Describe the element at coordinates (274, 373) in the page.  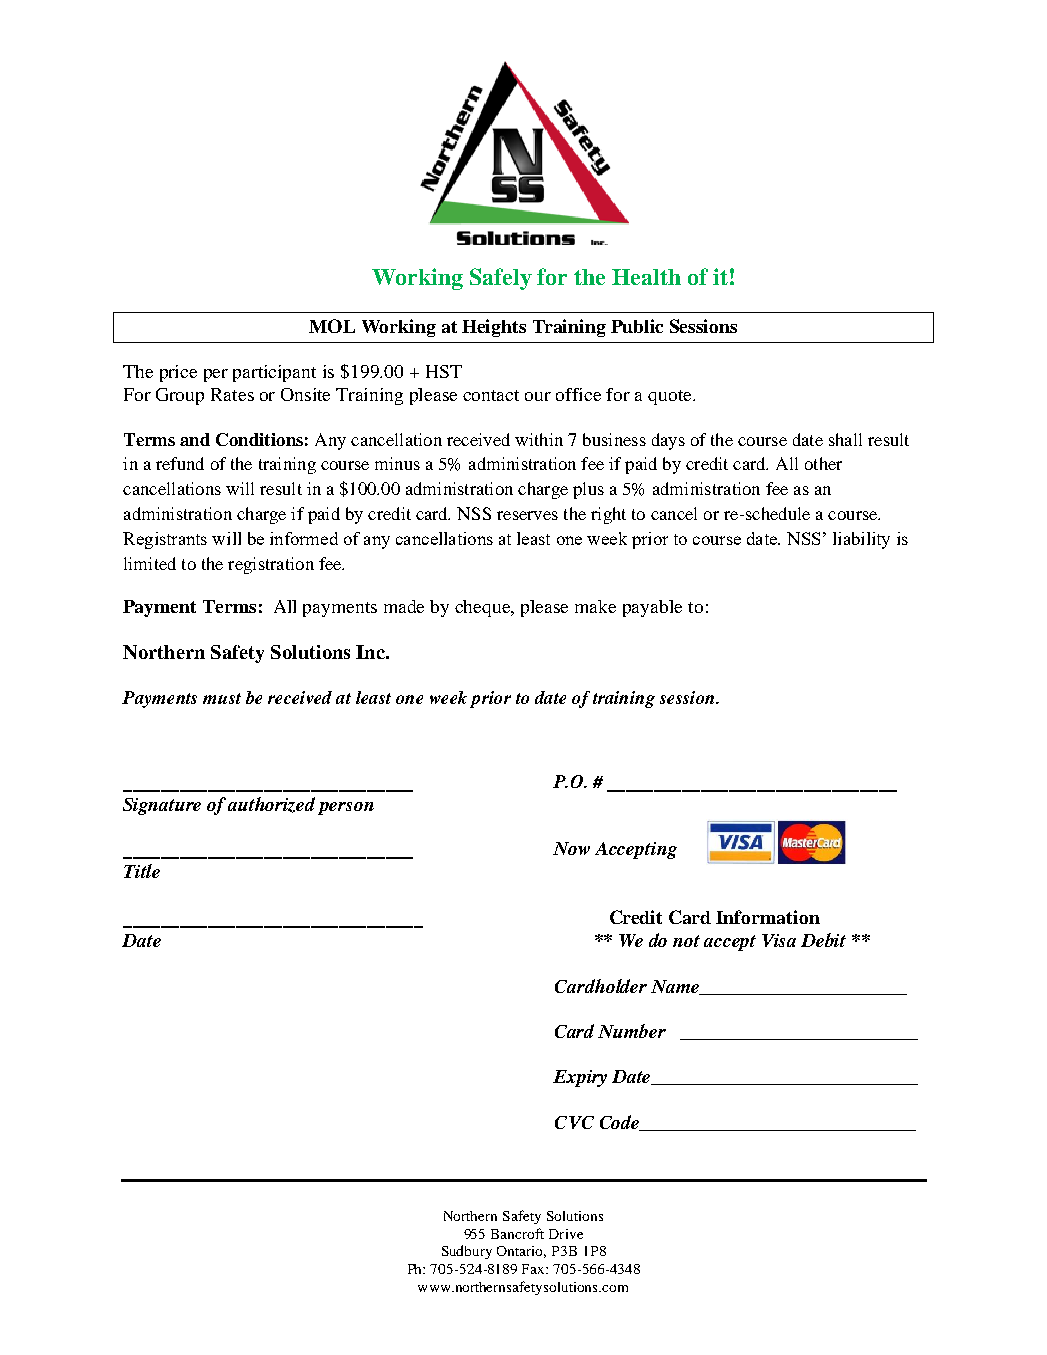
I see `participant` at that location.
